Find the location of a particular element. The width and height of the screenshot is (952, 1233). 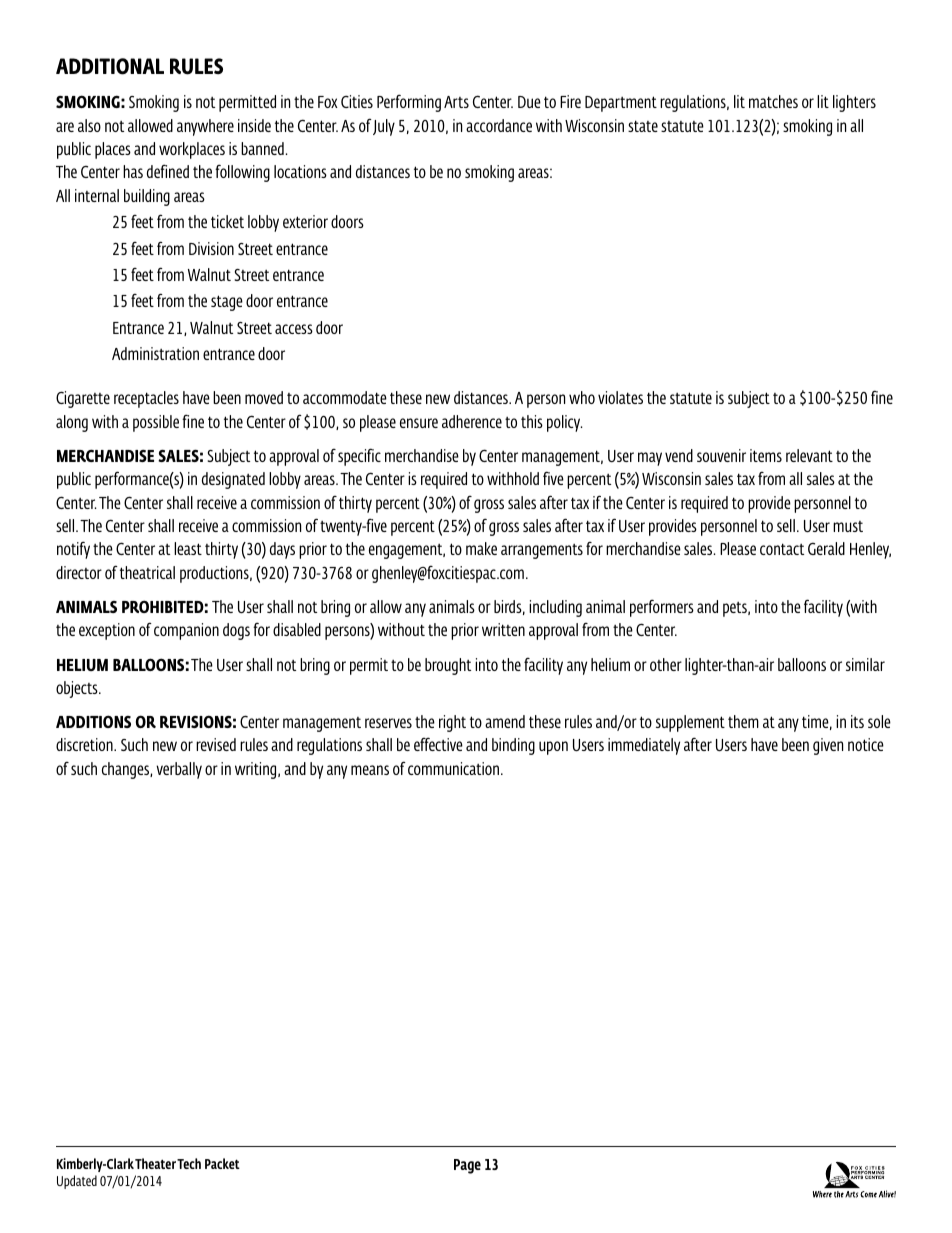

adherence is located at coordinates (472, 421).
